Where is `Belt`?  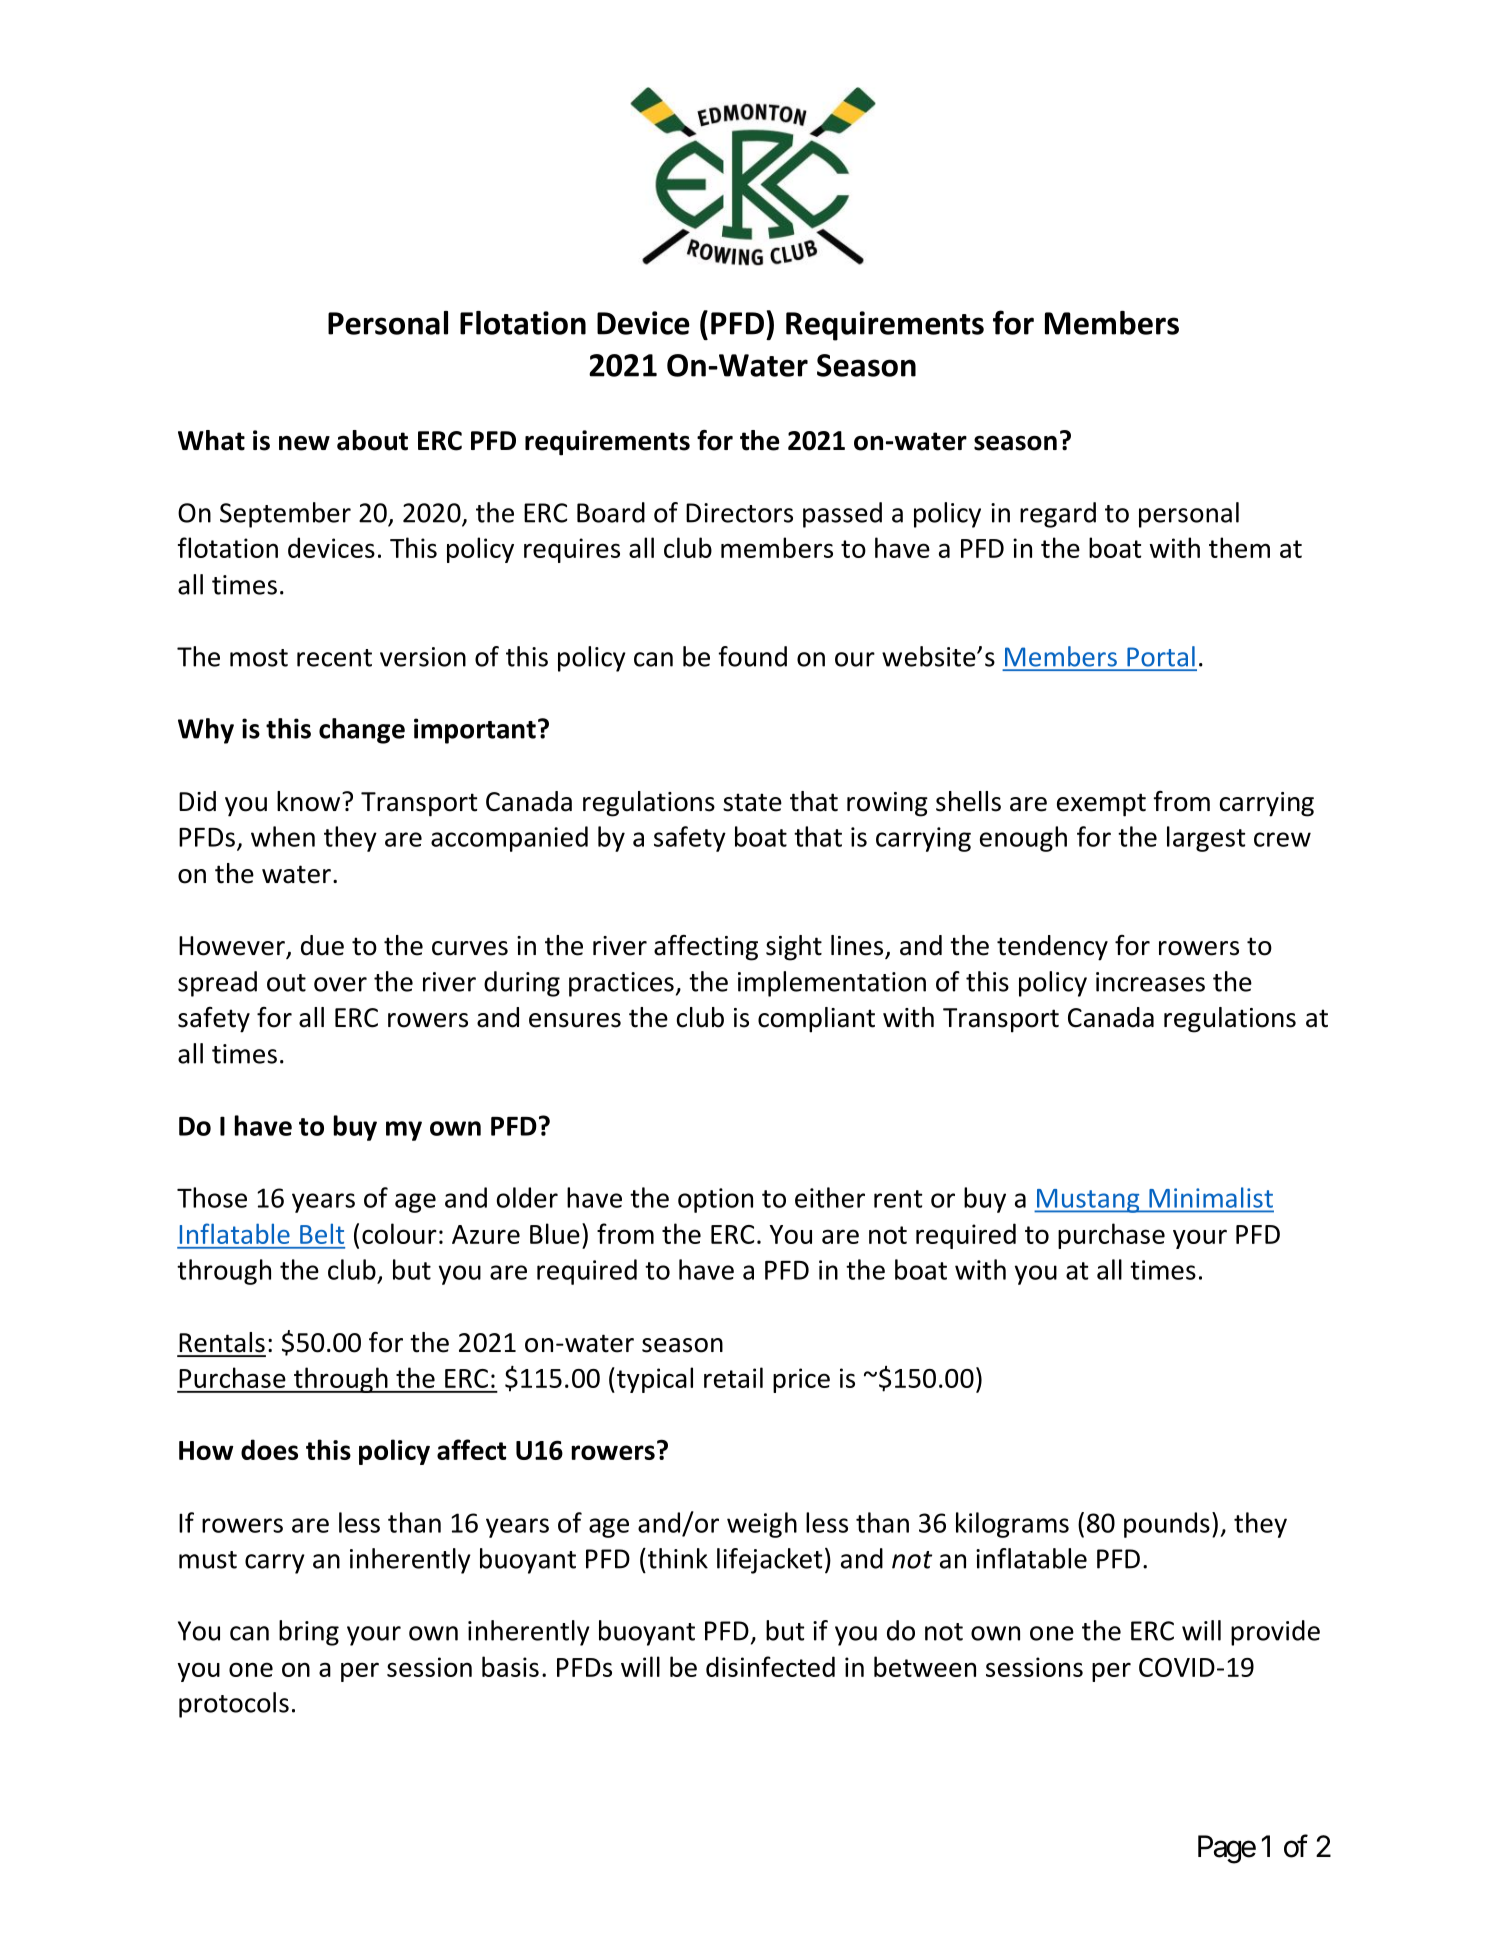 Belt is located at coordinates (322, 1233).
